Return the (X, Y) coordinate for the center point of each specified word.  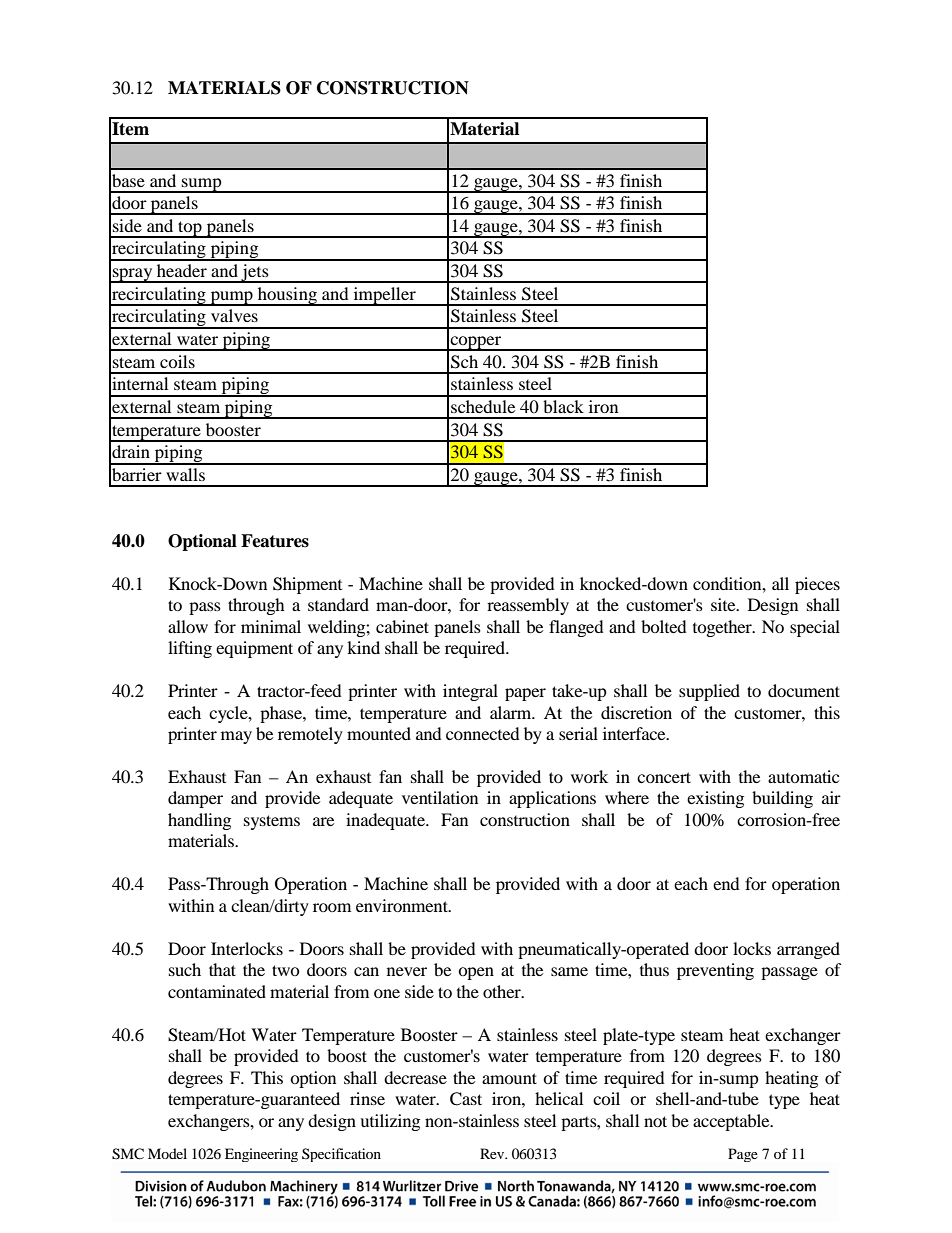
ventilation (440, 797)
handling (199, 821)
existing (715, 799)
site (724, 604)
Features (275, 541)
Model (167, 1153)
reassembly (528, 606)
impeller (384, 296)
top (190, 229)
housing (287, 296)
